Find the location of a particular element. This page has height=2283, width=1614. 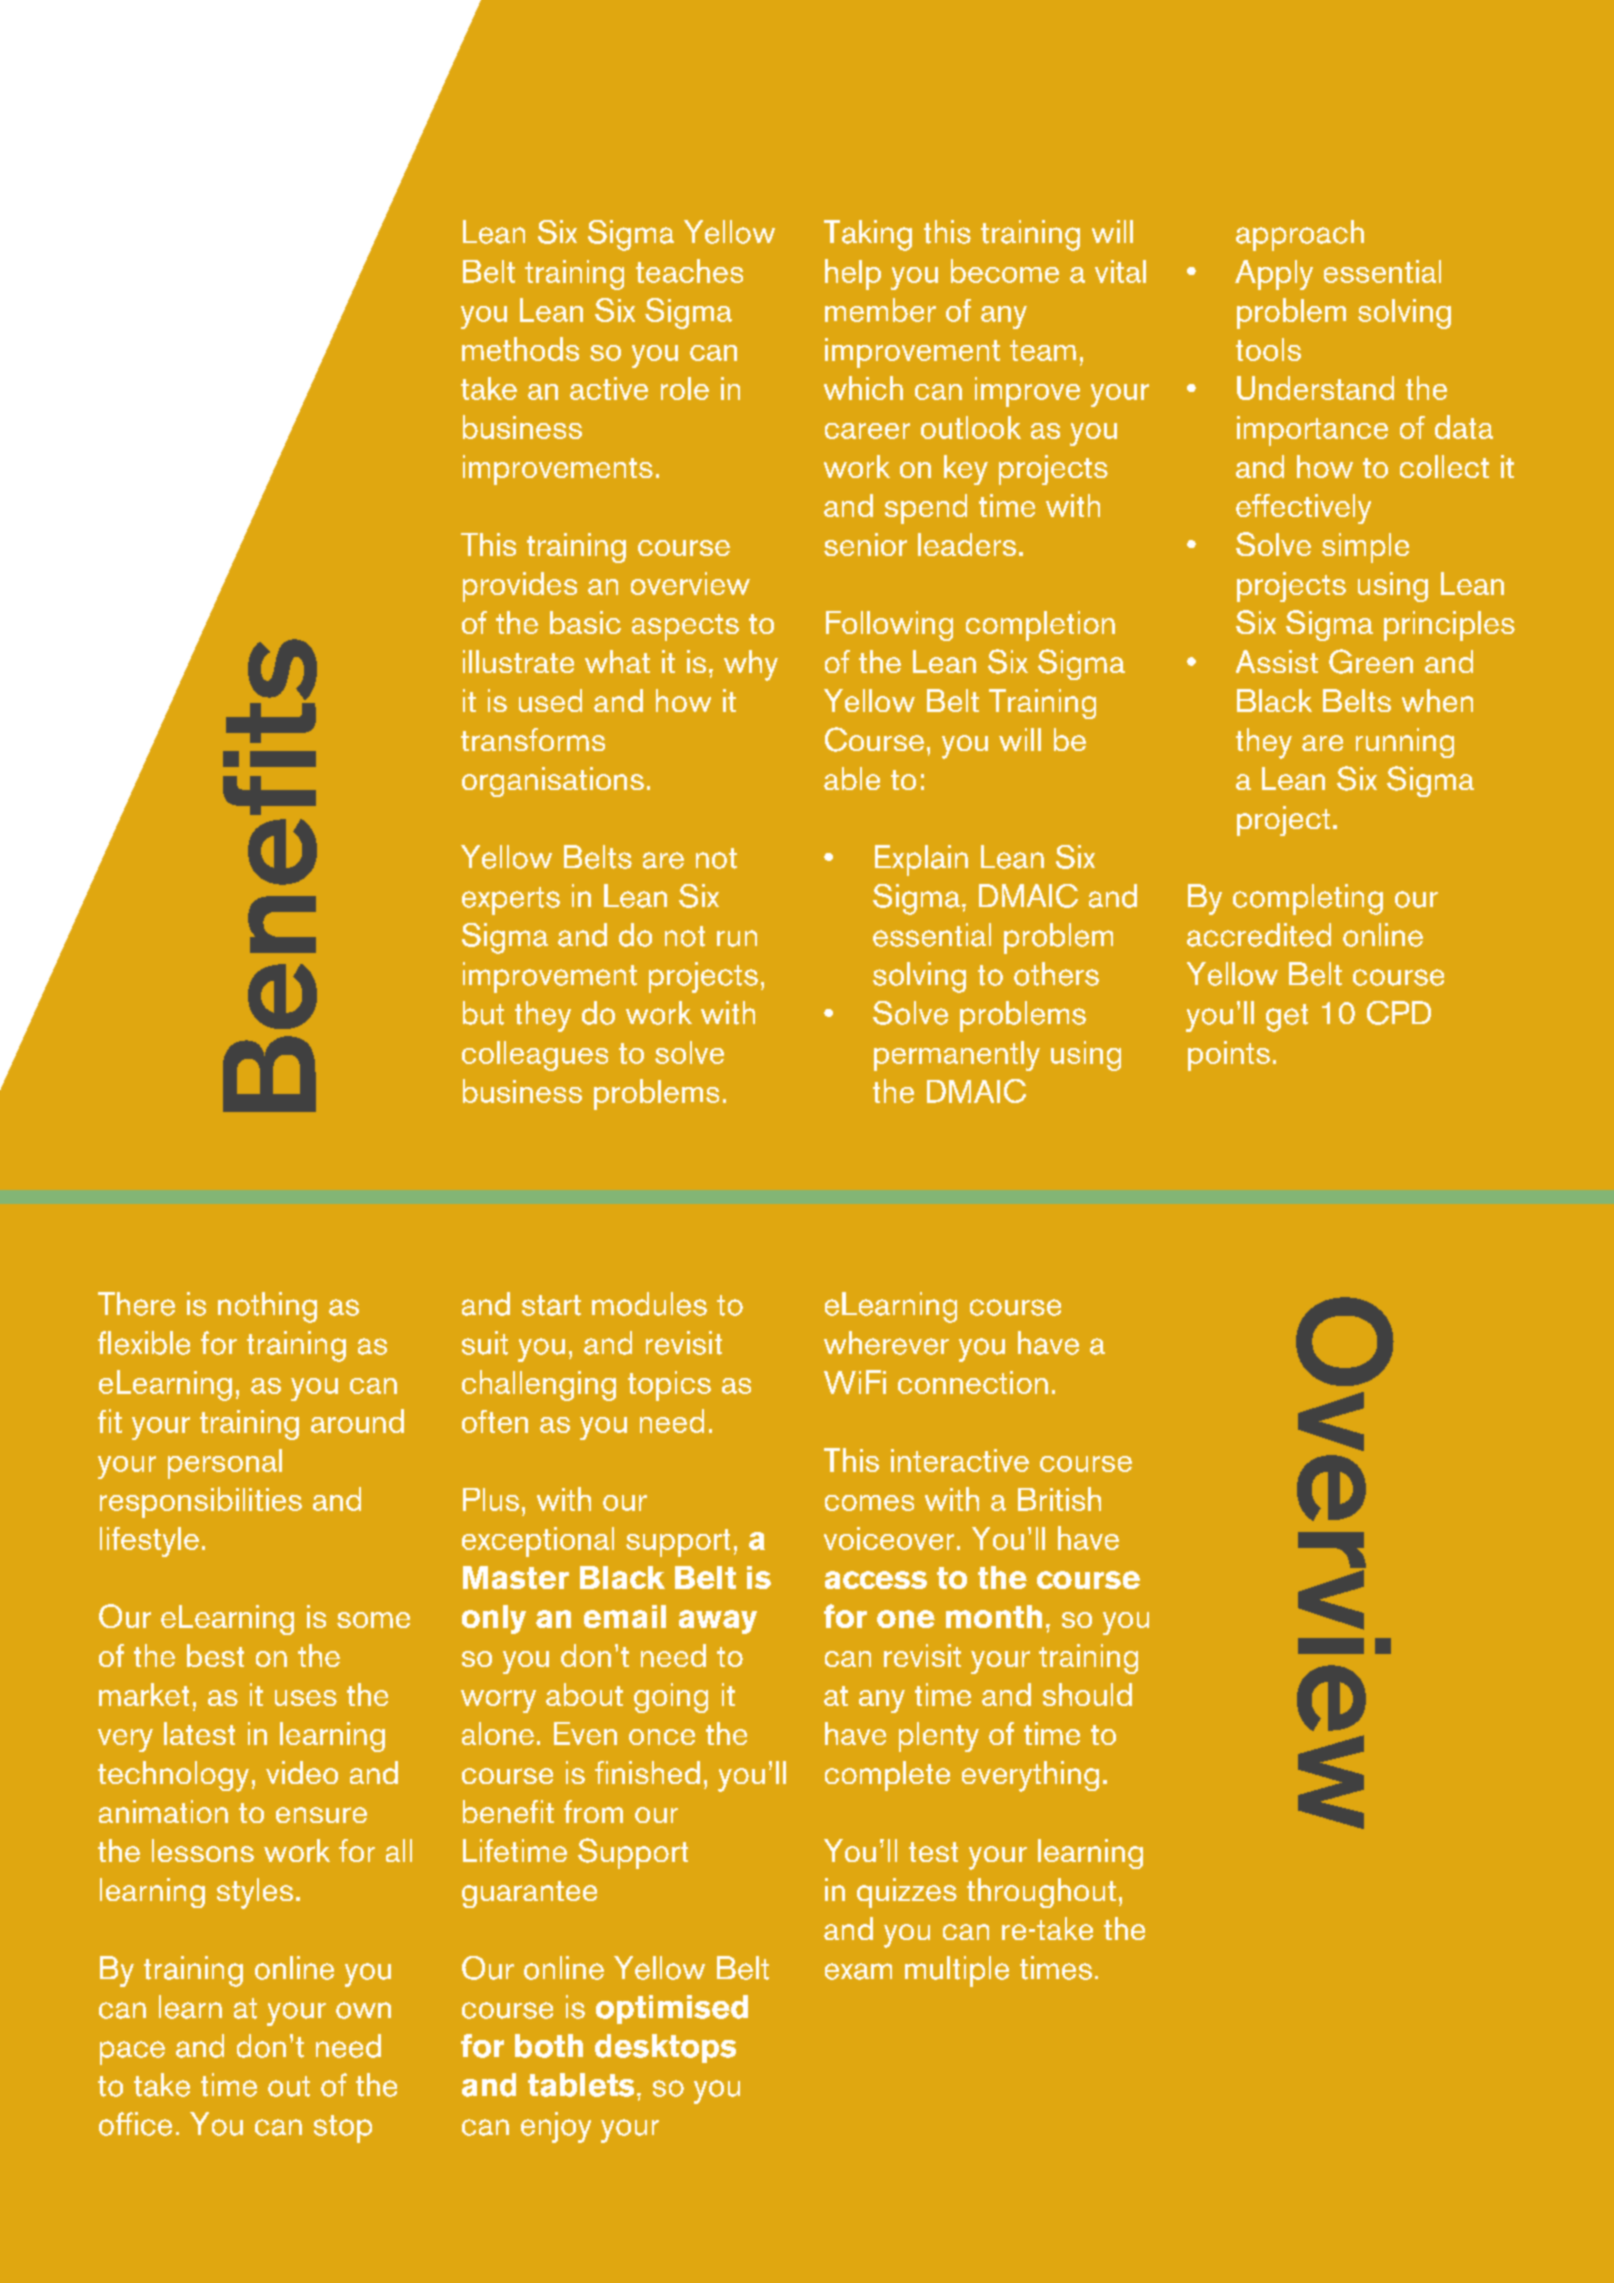

should is located at coordinates (1087, 1694).
